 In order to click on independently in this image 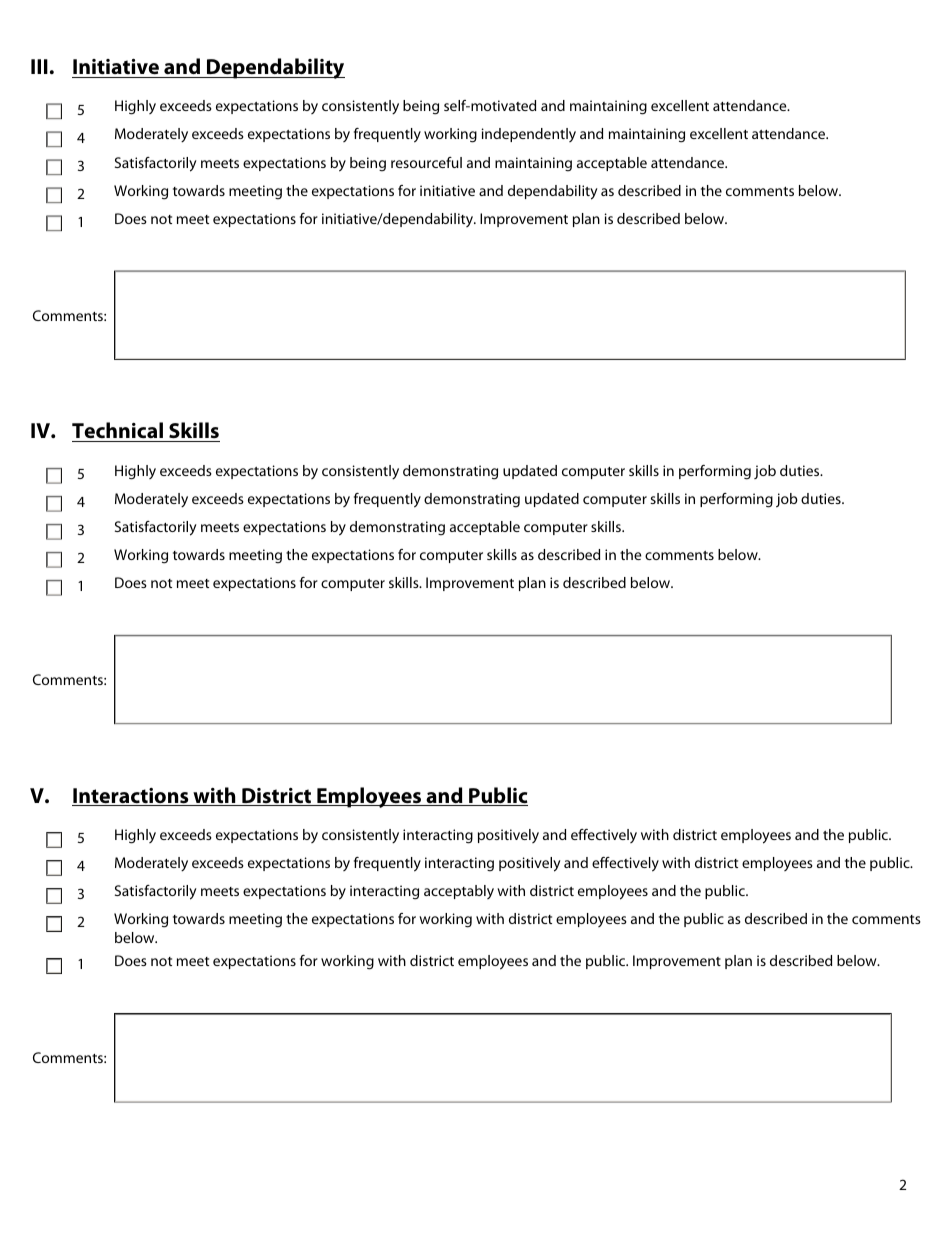, I will do `click(529, 135)`.
